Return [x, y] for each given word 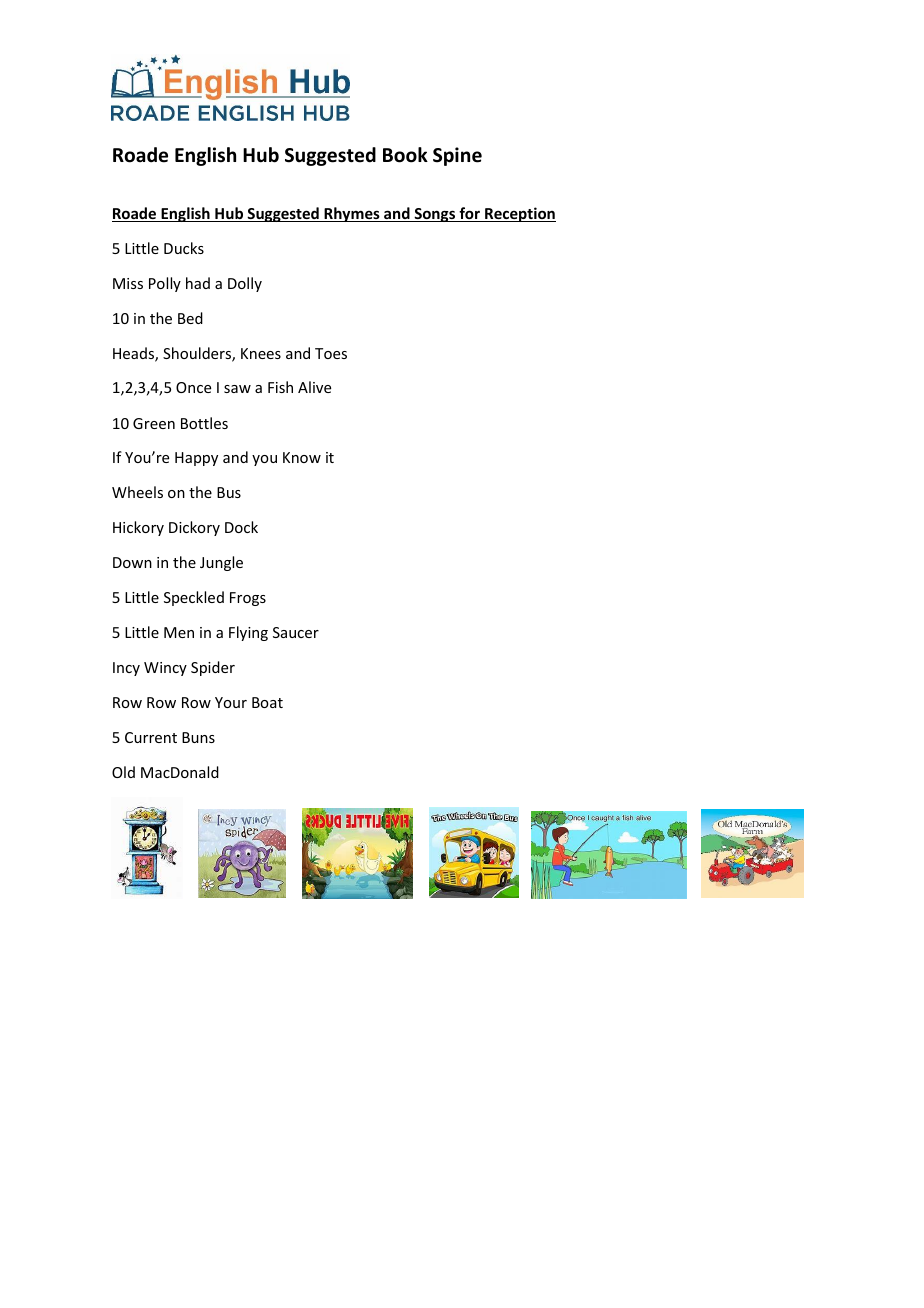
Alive [314, 387]
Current [151, 737]
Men [179, 632]
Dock [241, 527]
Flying [248, 633]
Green [154, 423]
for [469, 214]
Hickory [138, 528]
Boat [267, 702]
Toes [331, 353]
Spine [457, 156]
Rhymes [352, 214]
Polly [165, 284]
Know [302, 457]
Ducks [184, 248]
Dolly [245, 284]
